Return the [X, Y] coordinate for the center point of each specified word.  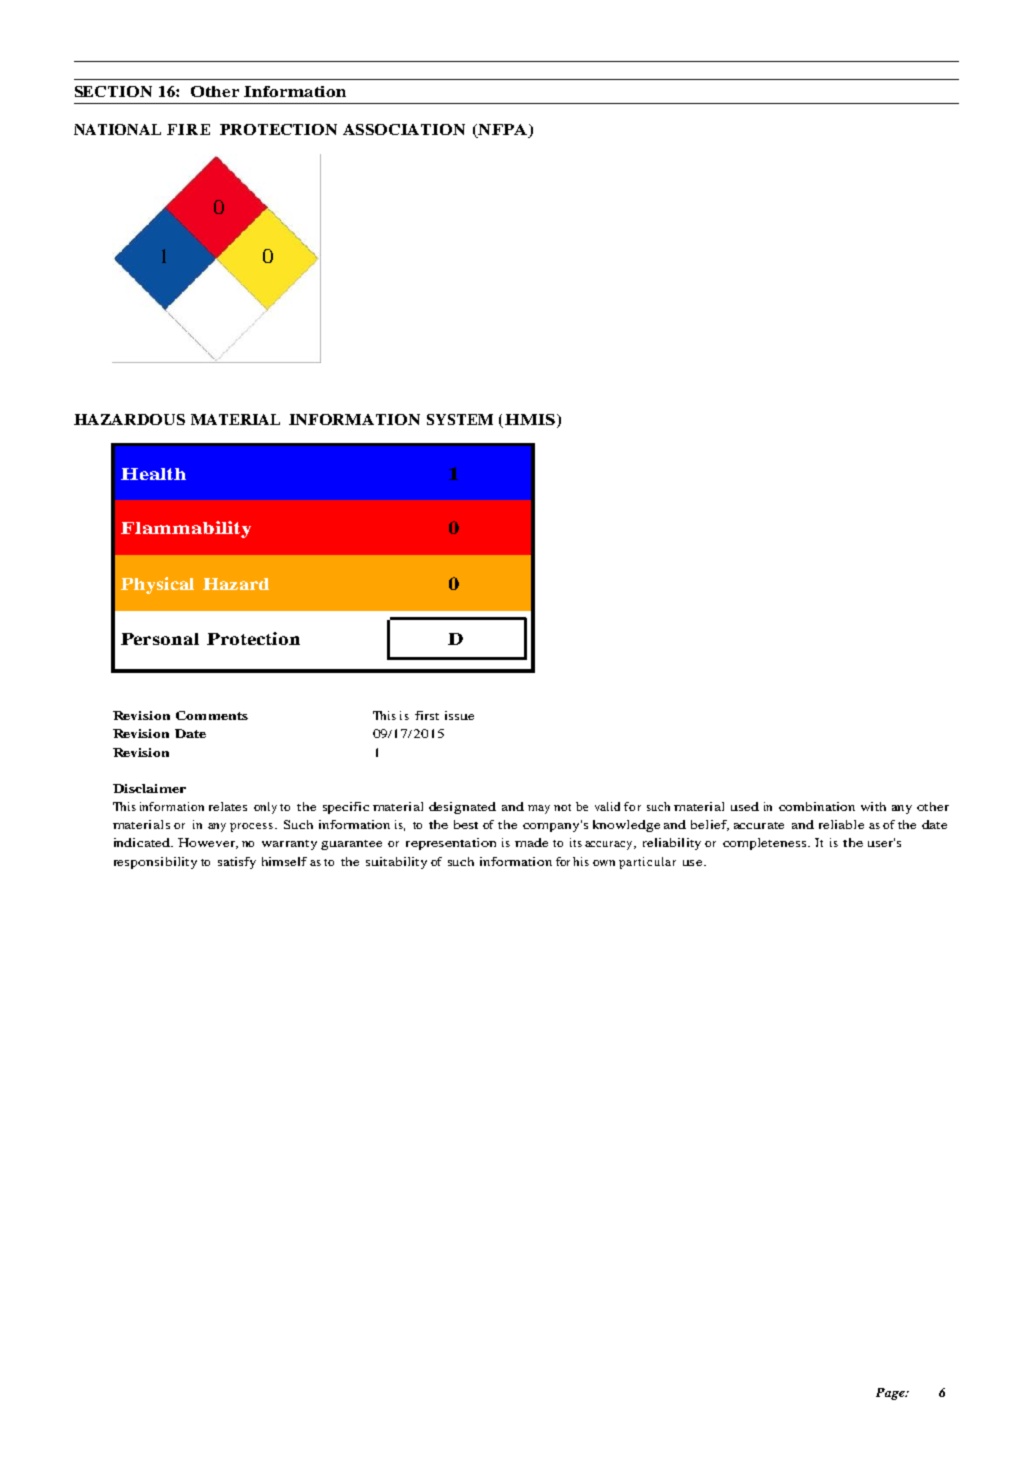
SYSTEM [460, 419]
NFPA [501, 129]
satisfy [237, 863]
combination [817, 806]
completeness [766, 844]
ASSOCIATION [404, 129]
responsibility [155, 863]
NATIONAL [117, 129]
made [531, 842]
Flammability [186, 529]
